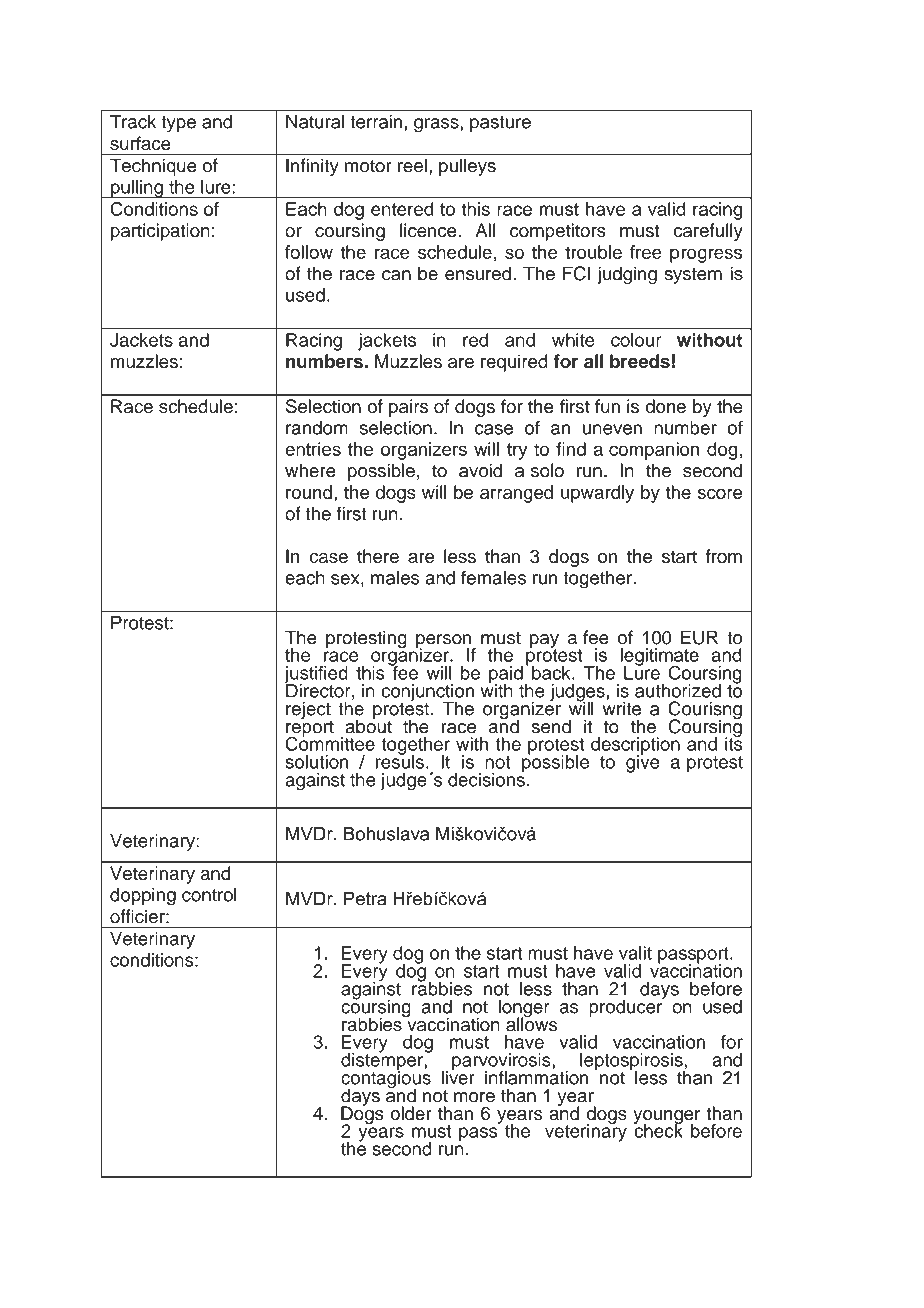 This document has width=924, height=1308. I want to click on avoid, so click(480, 470).
